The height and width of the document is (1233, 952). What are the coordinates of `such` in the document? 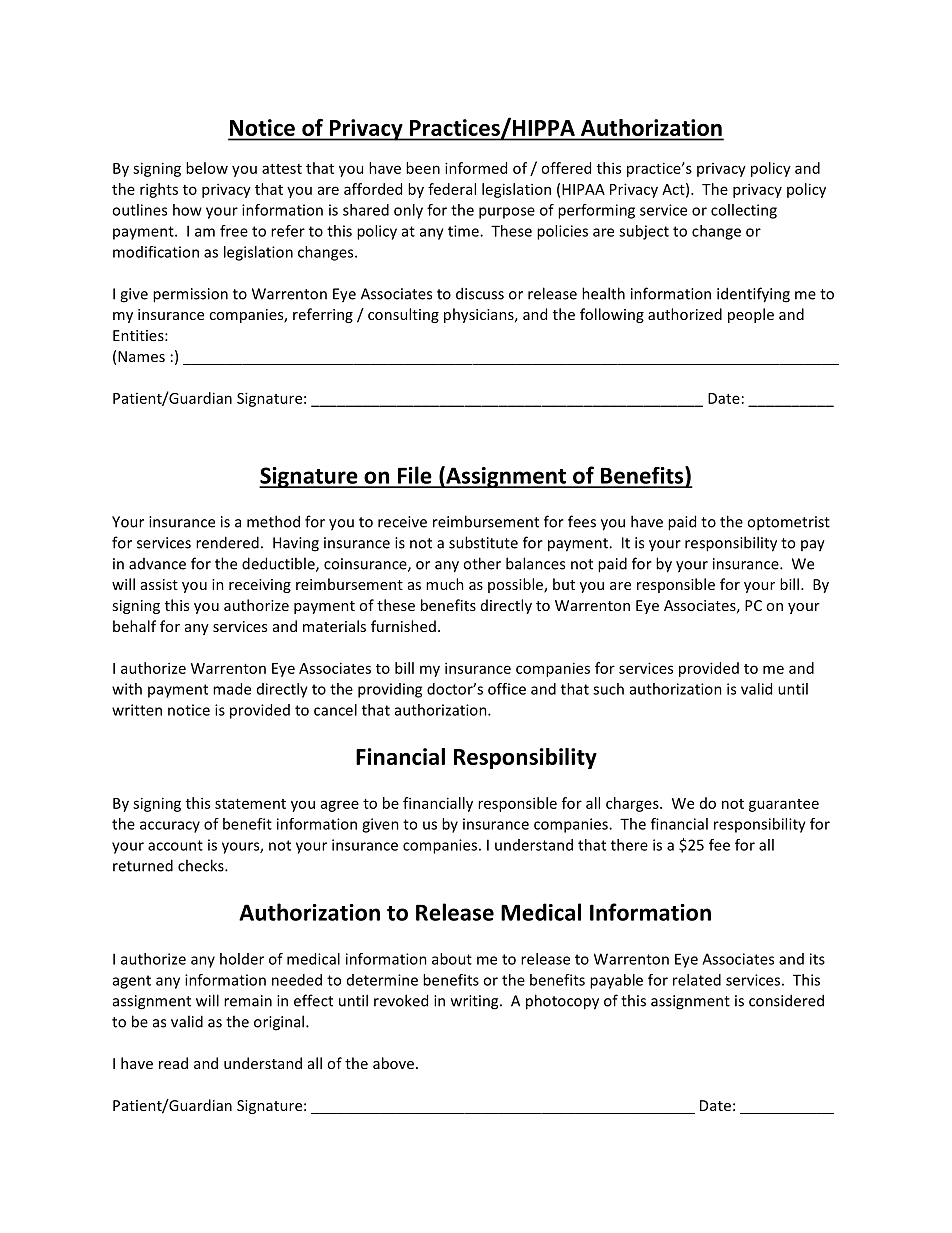 It's located at (608, 689).
